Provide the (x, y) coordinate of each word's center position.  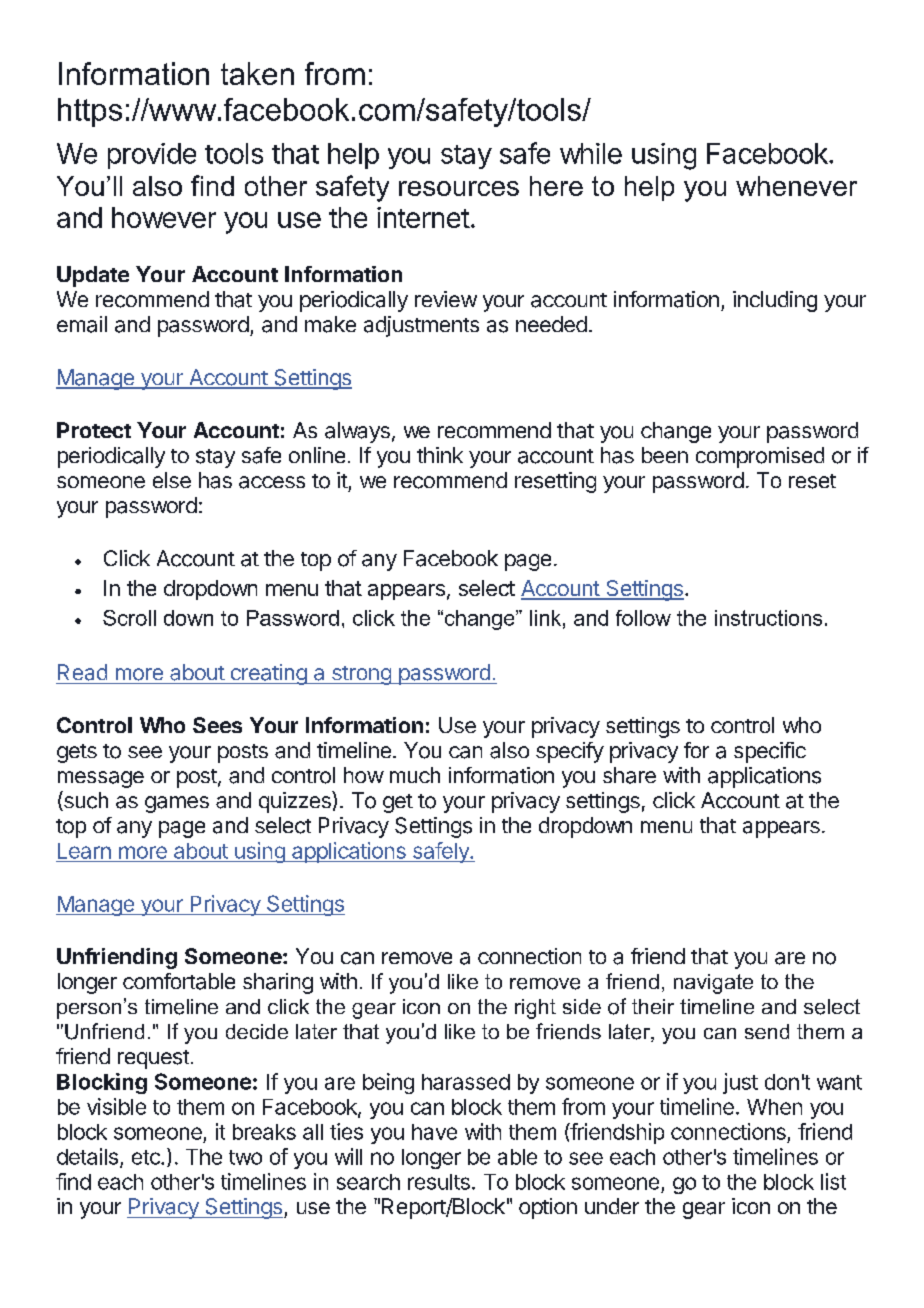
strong (361, 675)
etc (147, 1157)
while (591, 153)
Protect (94, 430)
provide (152, 156)
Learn (84, 851)
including (775, 301)
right (535, 1009)
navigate (713, 984)
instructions (768, 618)
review (446, 299)
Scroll (129, 618)
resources (459, 188)
